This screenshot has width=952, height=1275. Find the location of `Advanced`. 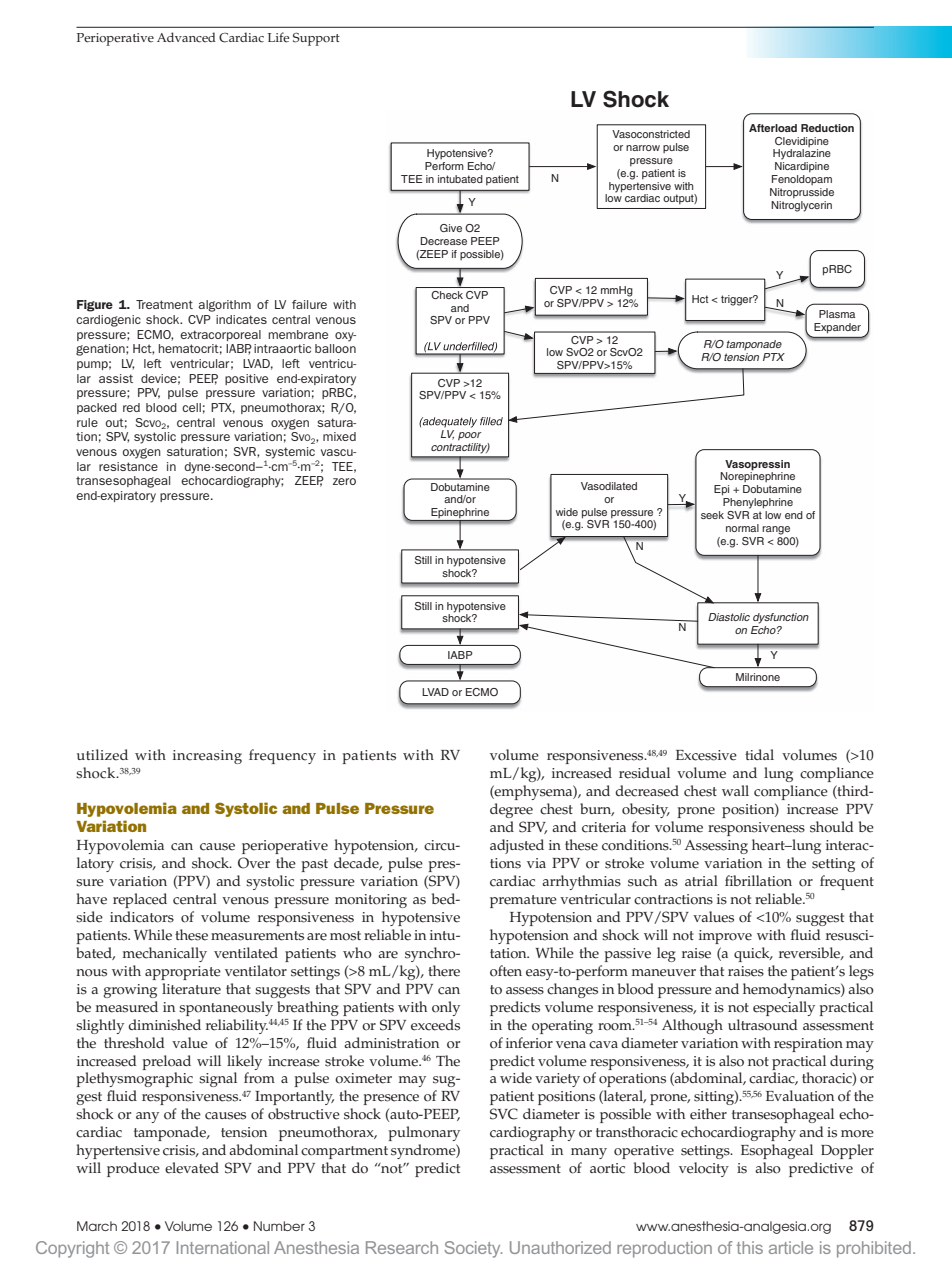

Advanced is located at coordinates (186, 37).
